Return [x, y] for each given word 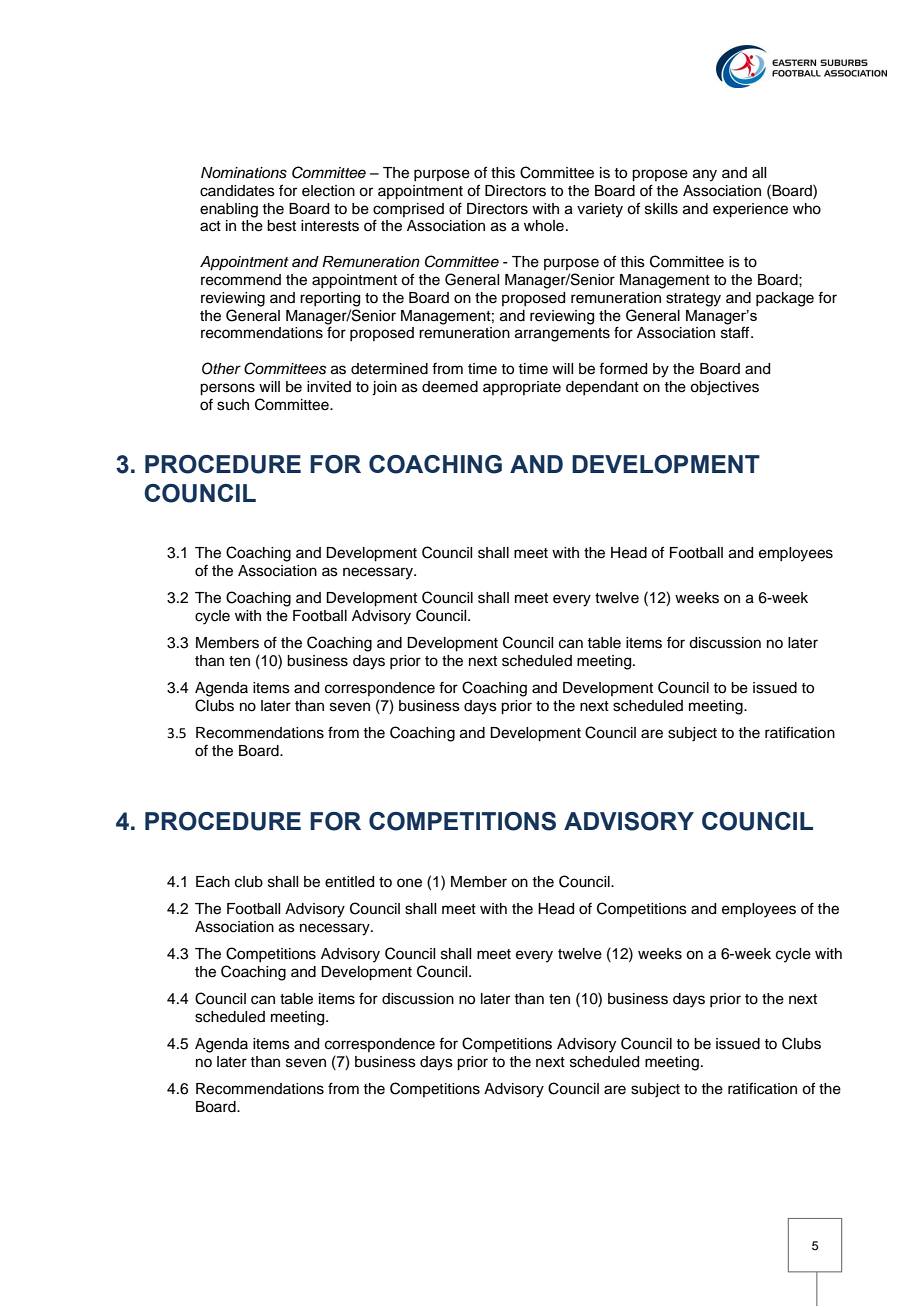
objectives [724, 388]
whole [544, 226]
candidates [237, 191]
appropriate [522, 388]
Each [213, 882]
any [705, 175]
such [233, 405]
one [409, 883]
